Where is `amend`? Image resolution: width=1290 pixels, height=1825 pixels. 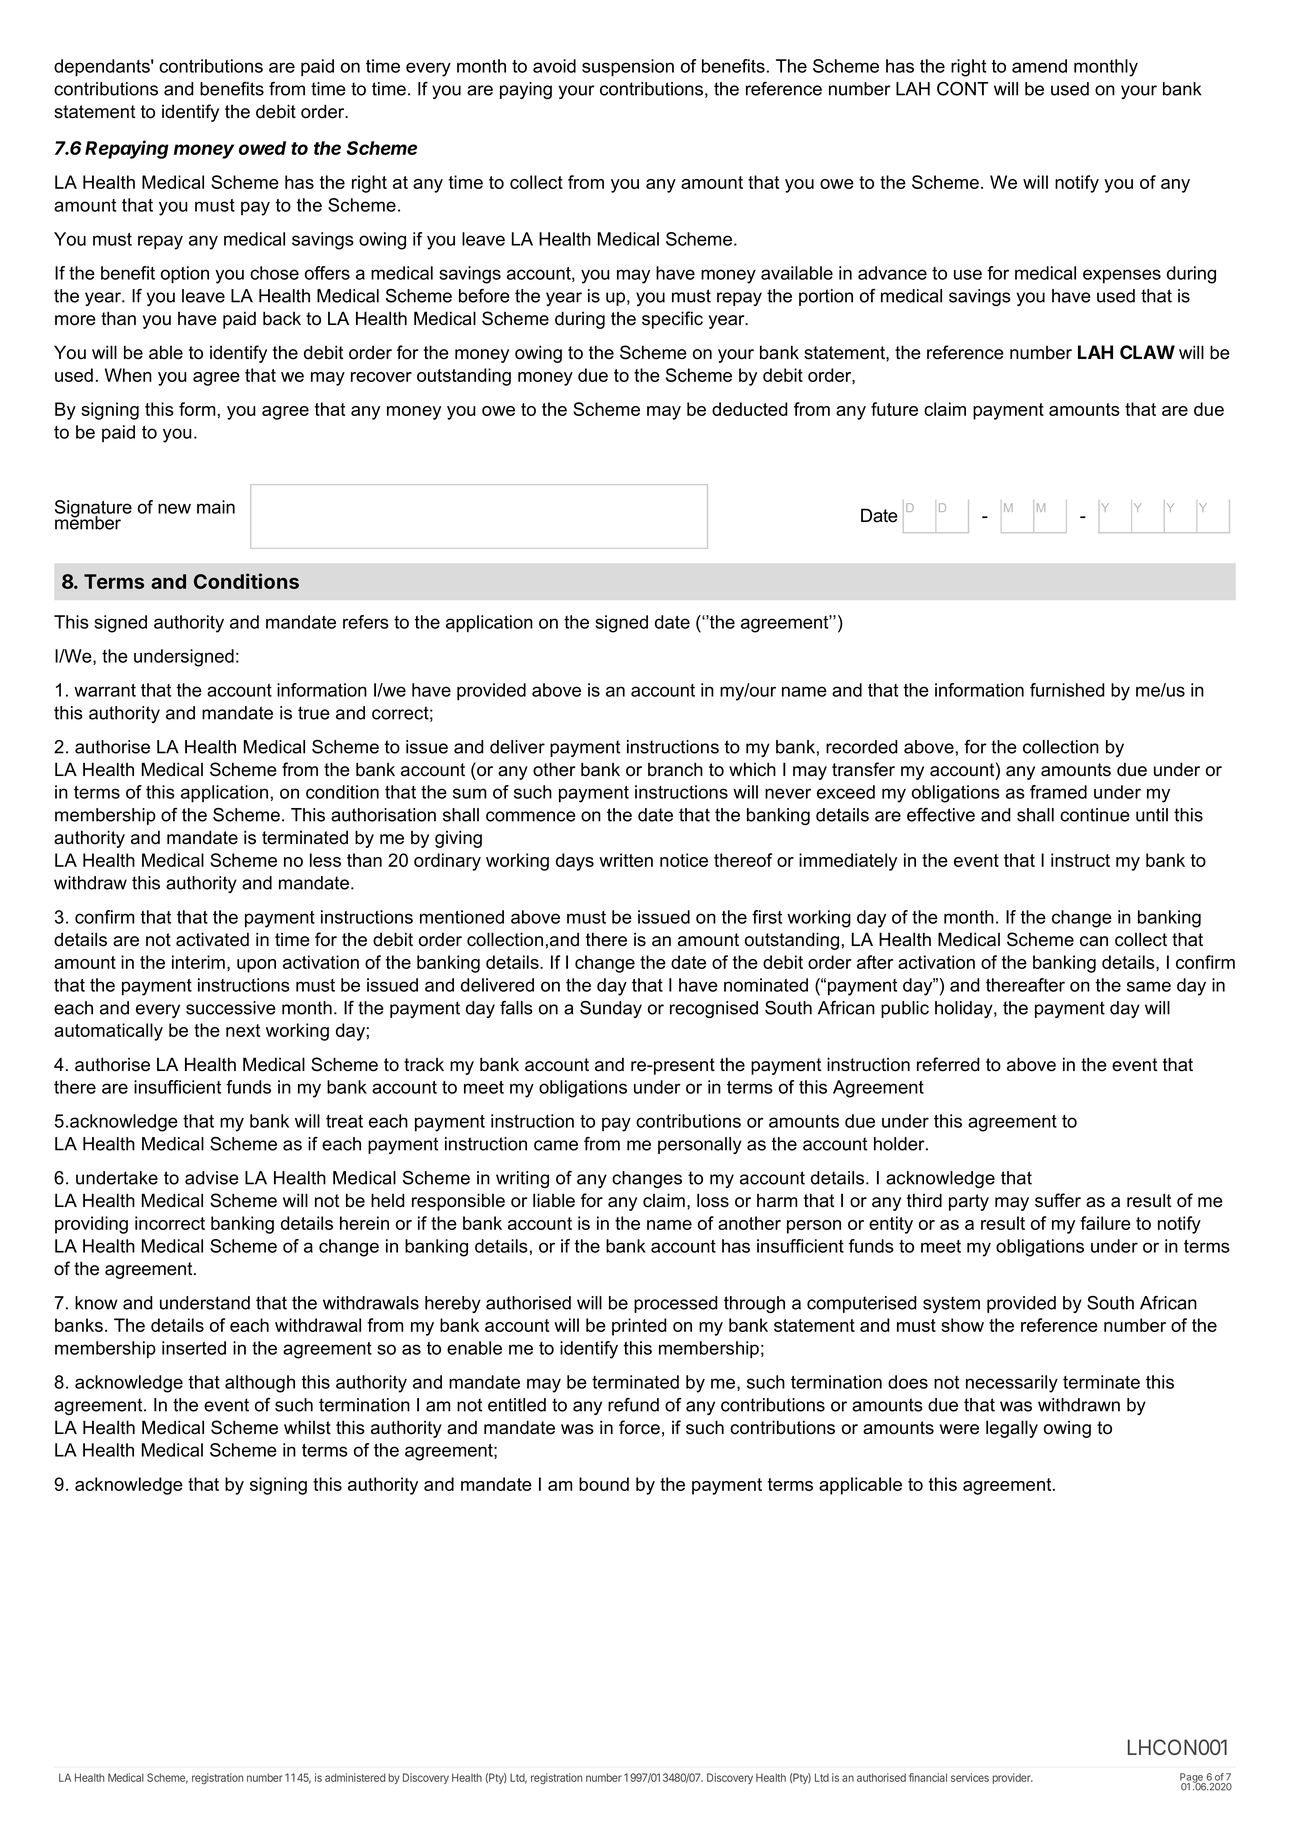
amend is located at coordinates (1039, 66).
